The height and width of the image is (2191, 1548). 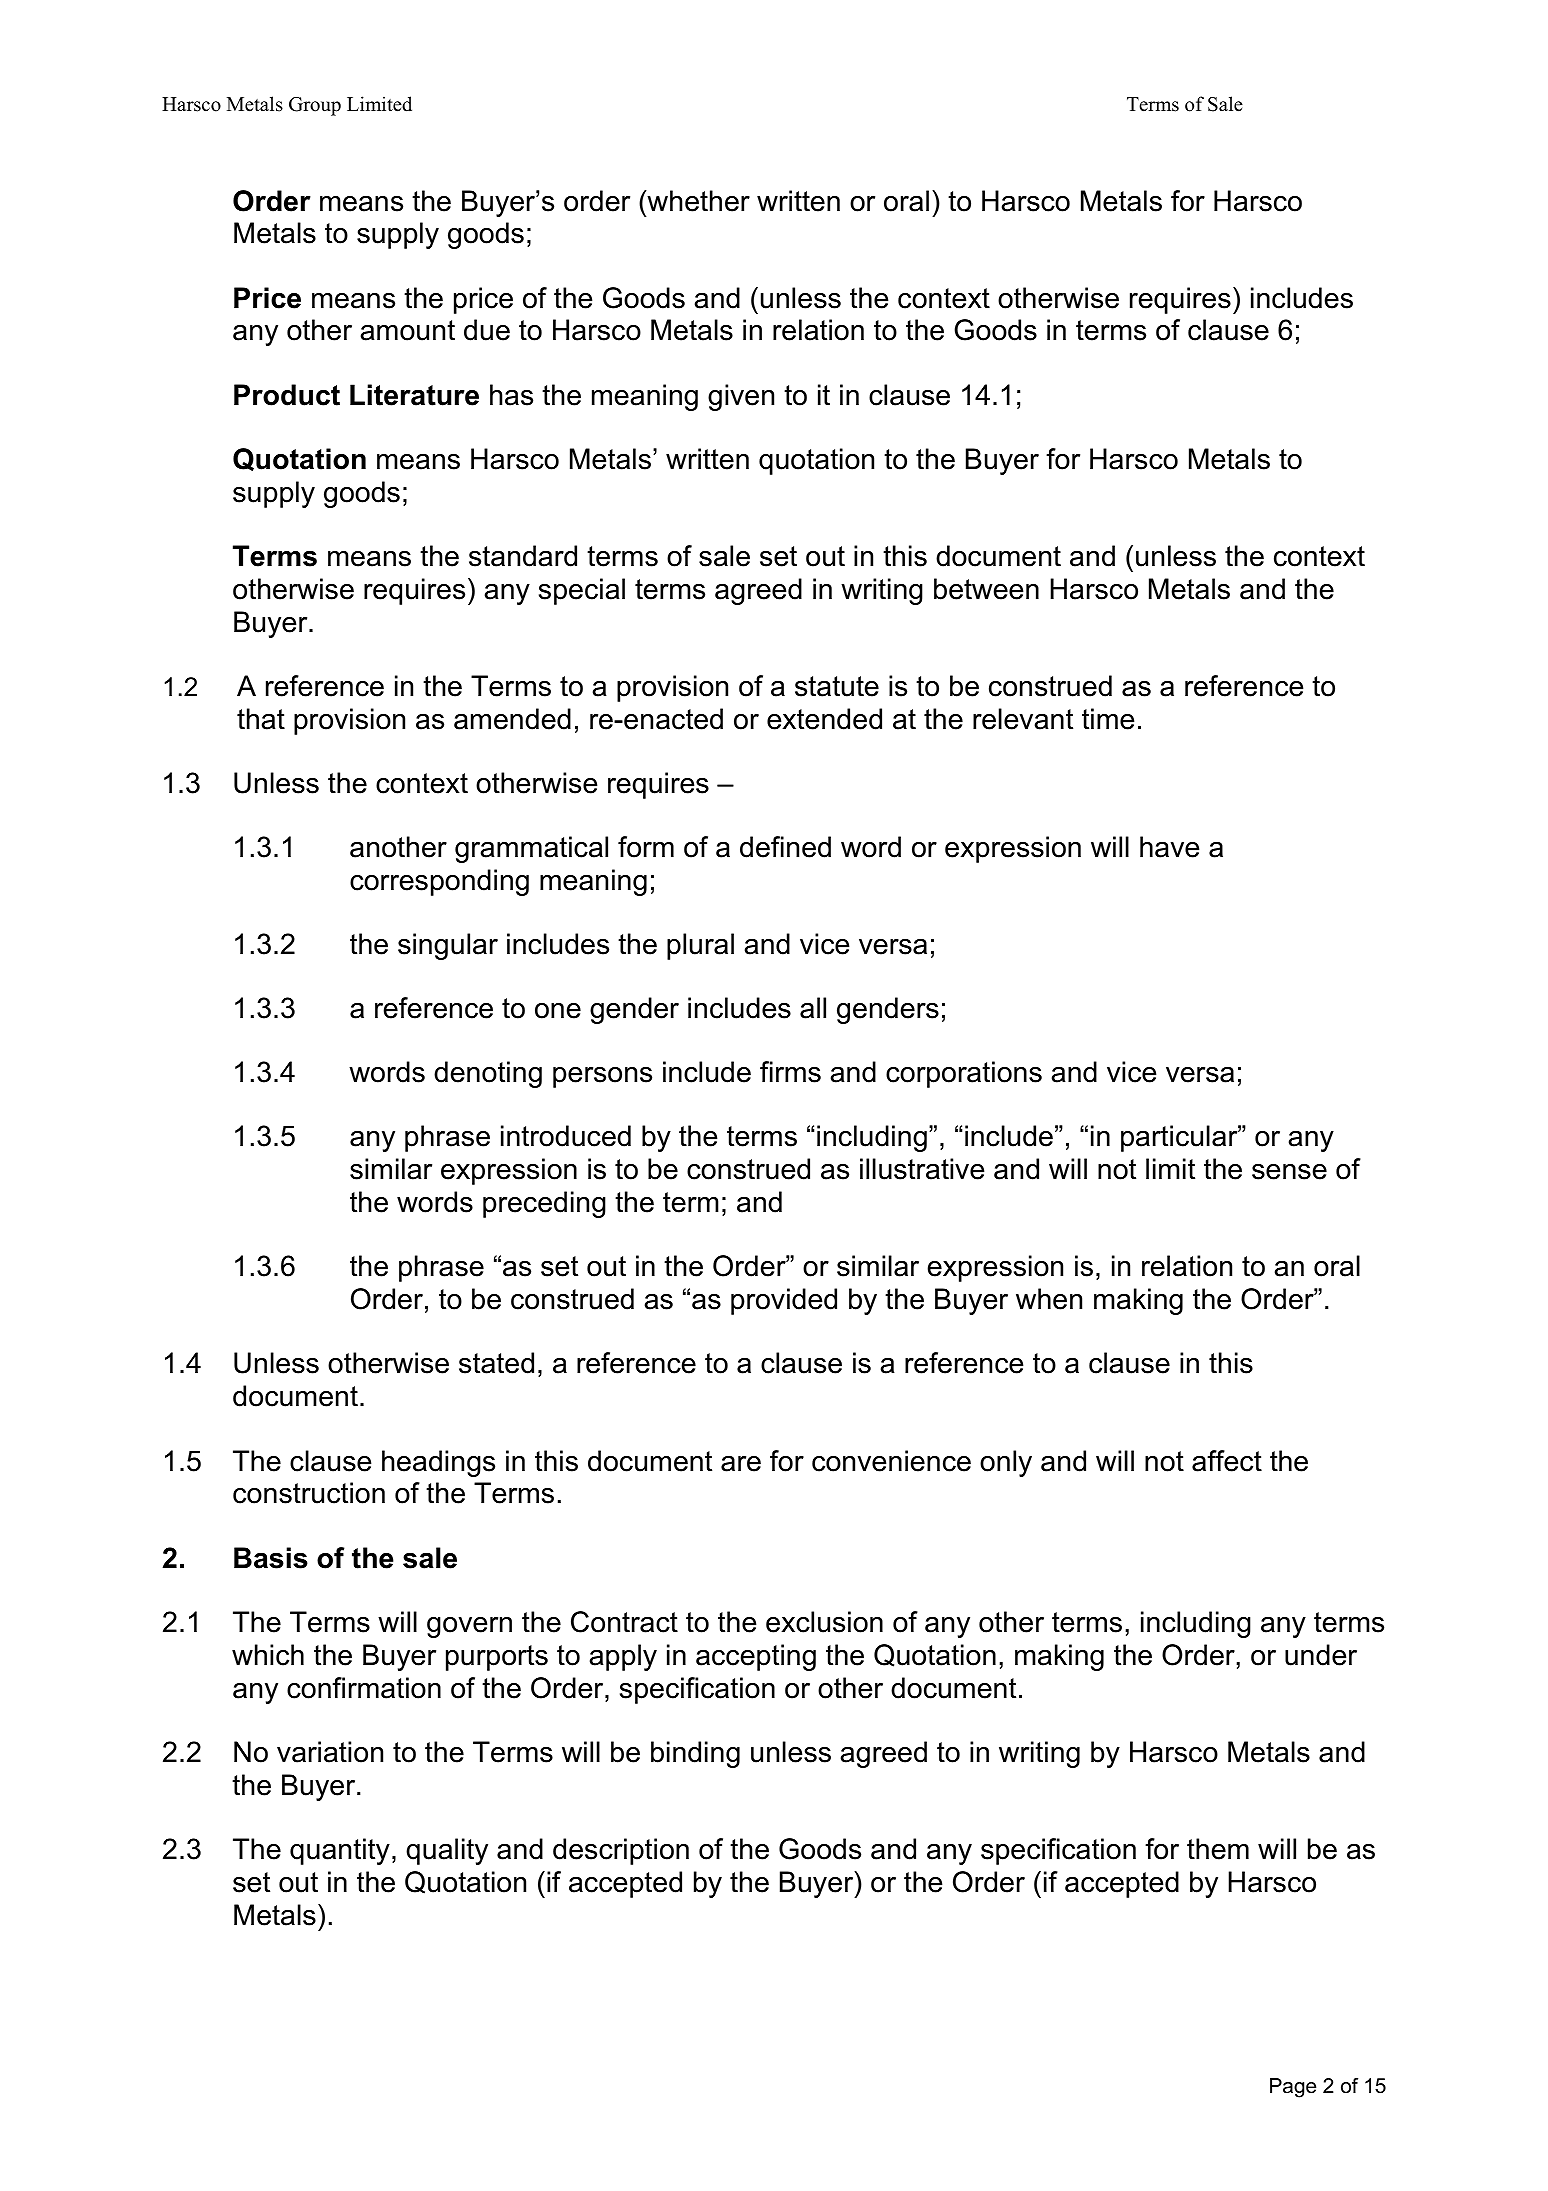 What do you see at coordinates (315, 106) in the image?
I see `Group` at bounding box center [315, 106].
